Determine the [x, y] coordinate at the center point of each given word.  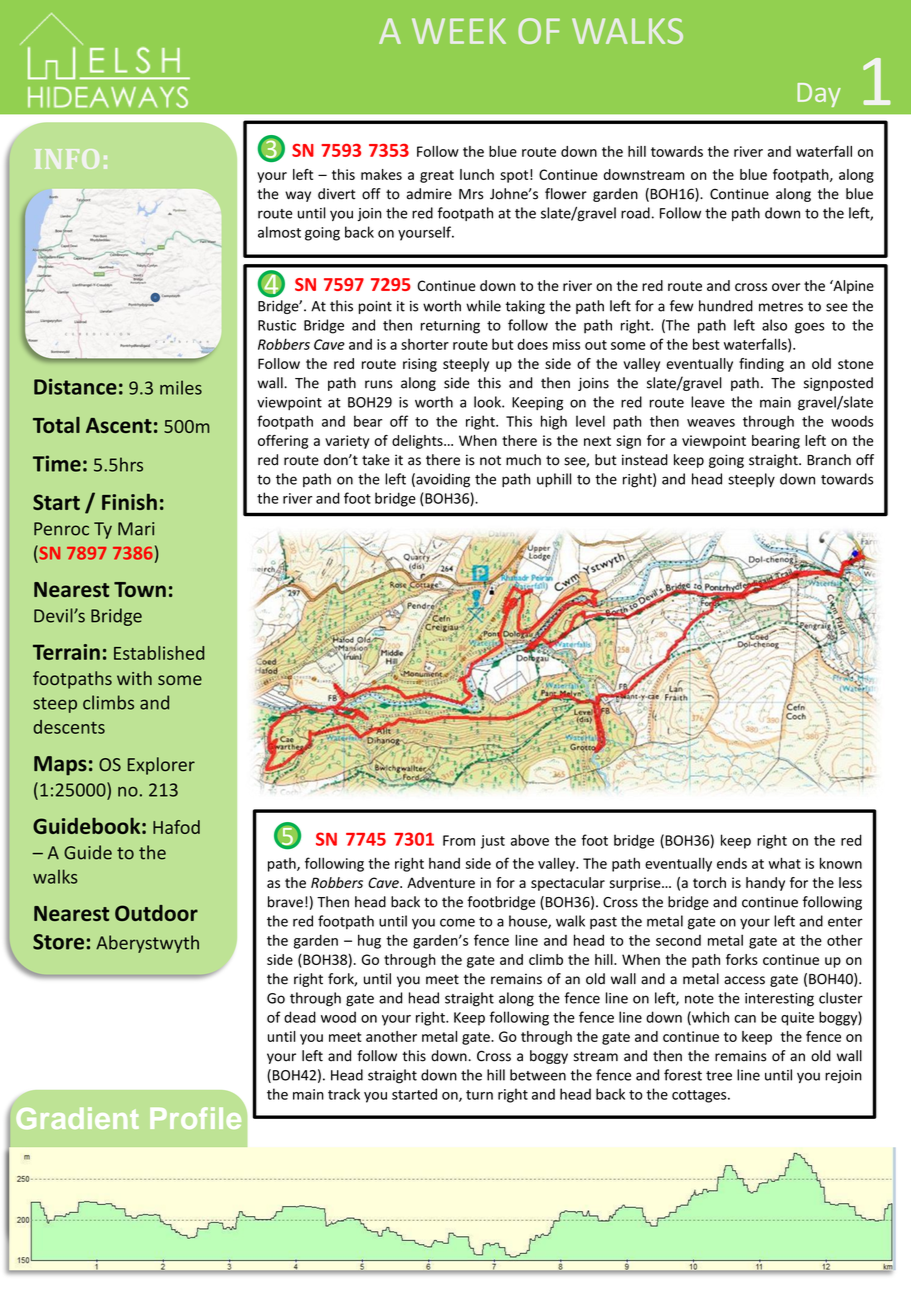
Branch [829, 460]
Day [819, 95]
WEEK [459, 31]
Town [140, 589]
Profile [195, 1118]
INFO [67, 159]
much [523, 460]
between [538, 1075]
